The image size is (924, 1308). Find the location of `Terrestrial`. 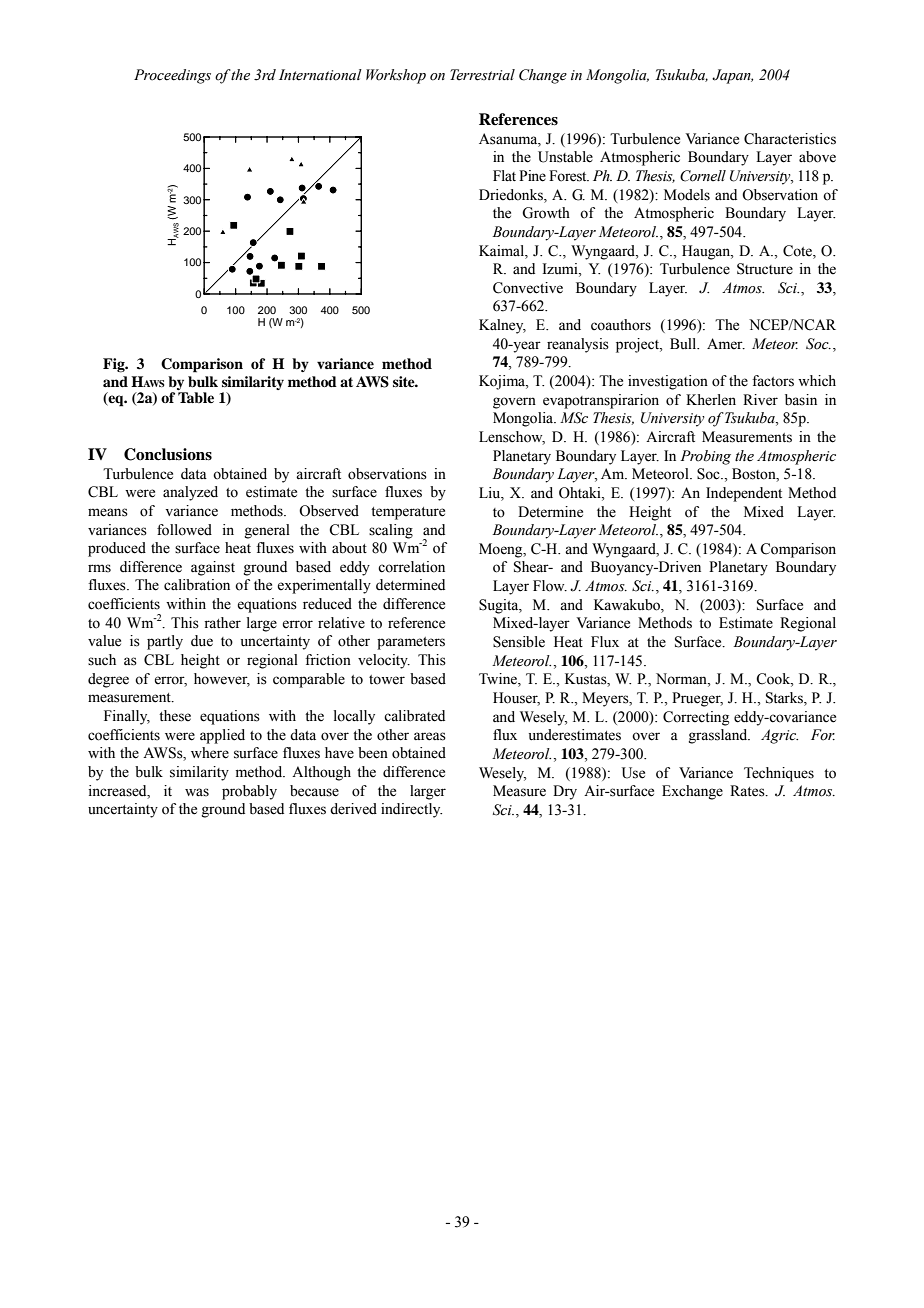

Terrestrial is located at coordinates (482, 75).
